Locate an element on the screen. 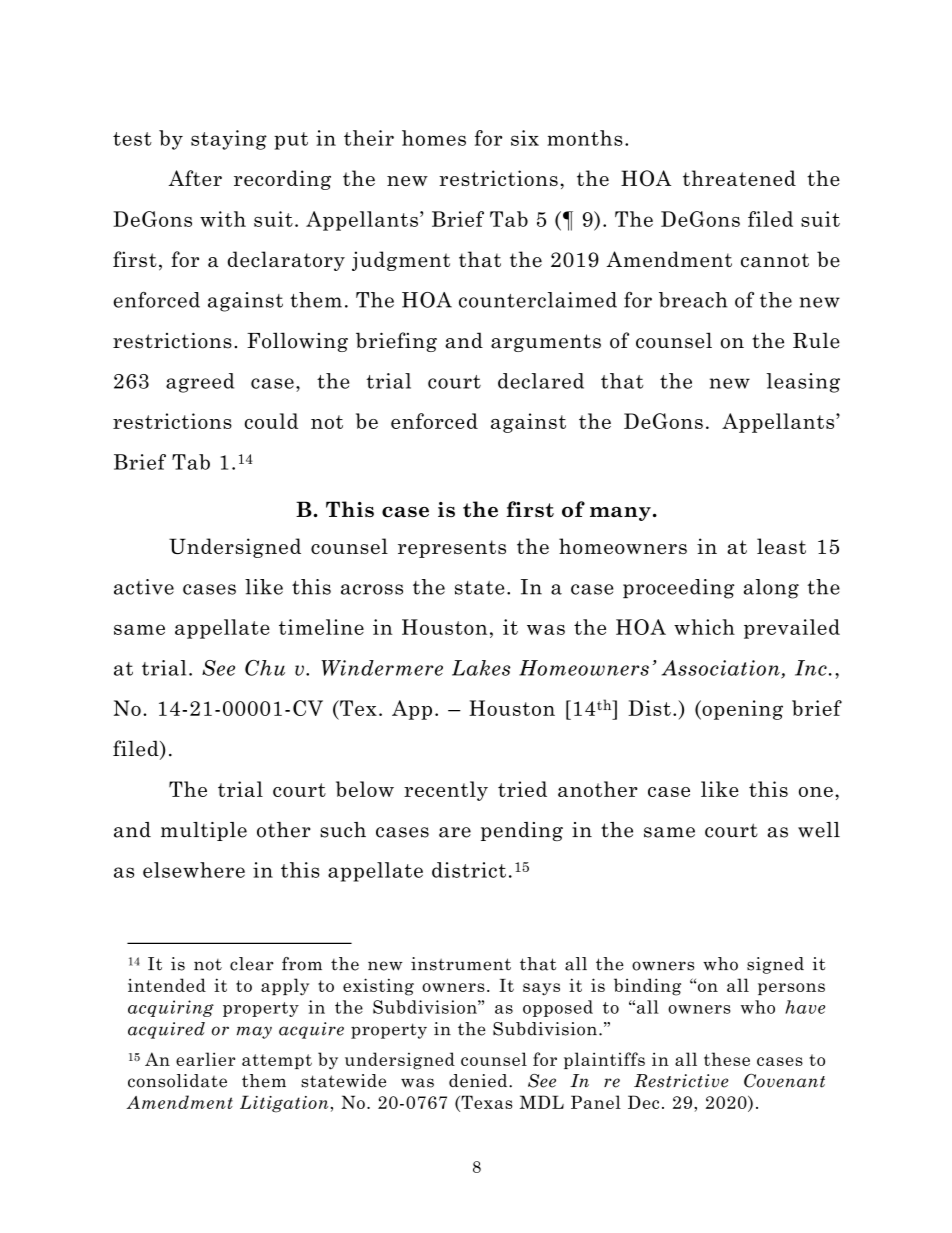 This screenshot has width=952, height=1233. After is located at coordinates (195, 178).
